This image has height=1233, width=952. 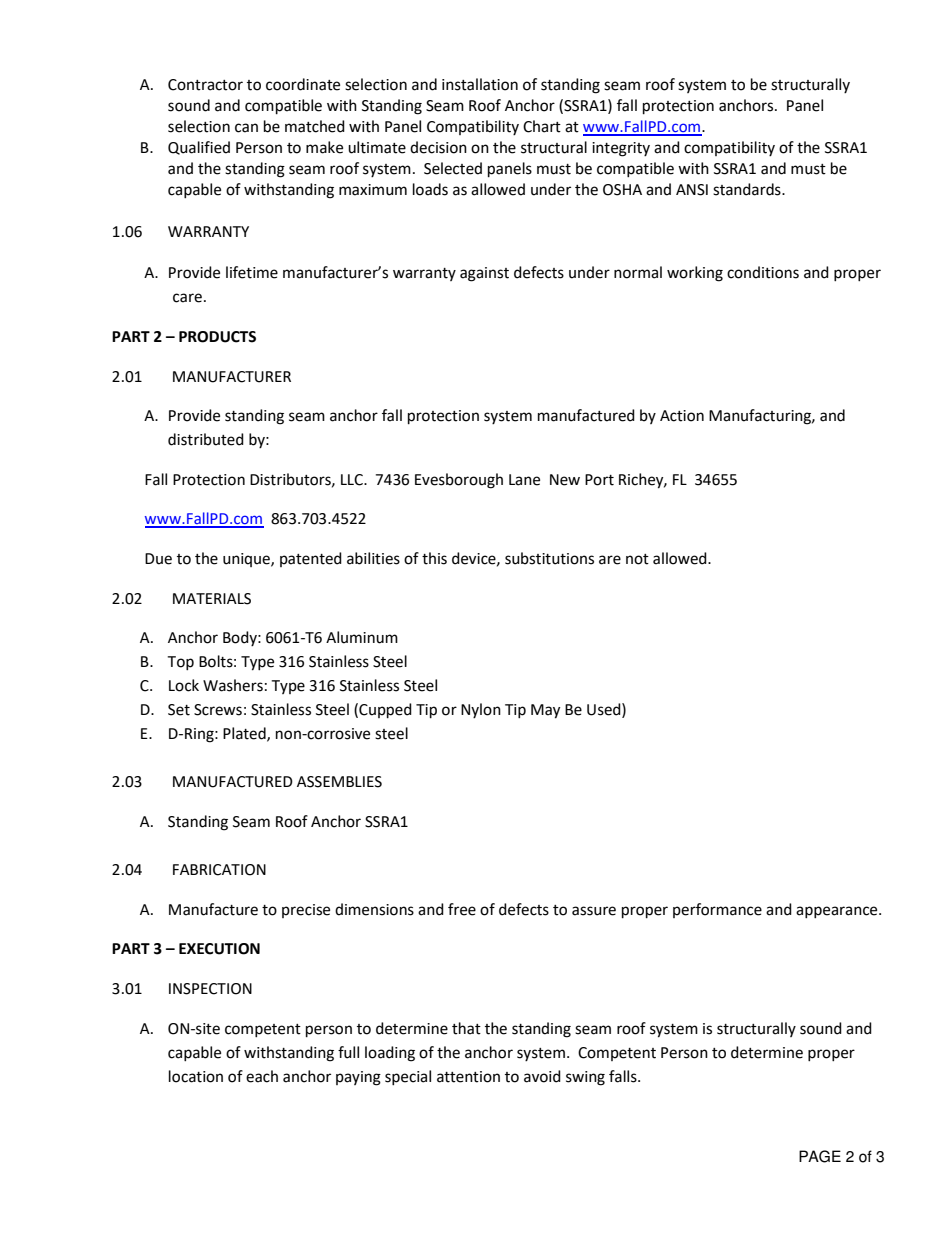 What do you see at coordinates (480, 84) in the image?
I see `installation` at bounding box center [480, 84].
